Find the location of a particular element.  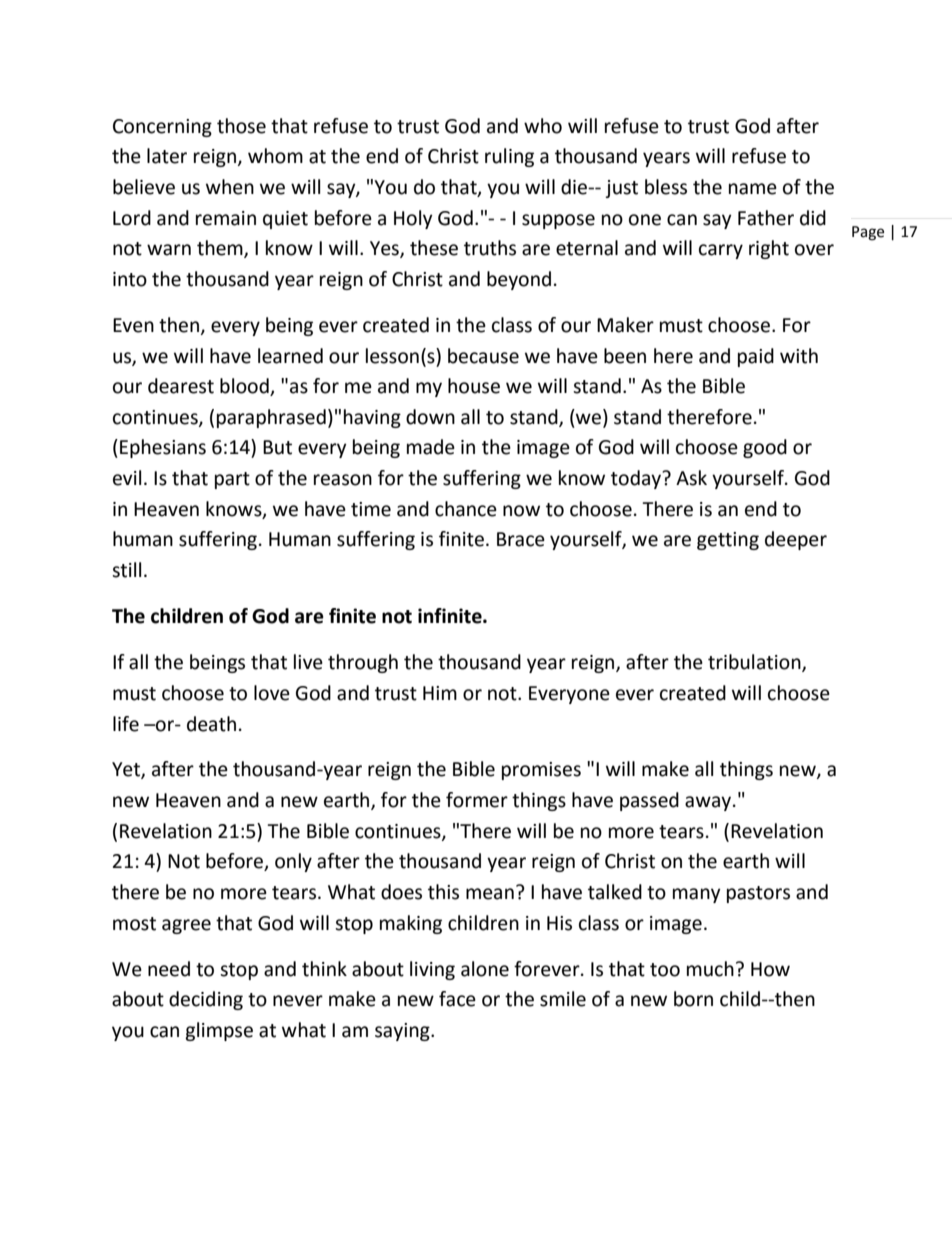

deciding is located at coordinates (206, 1000).
